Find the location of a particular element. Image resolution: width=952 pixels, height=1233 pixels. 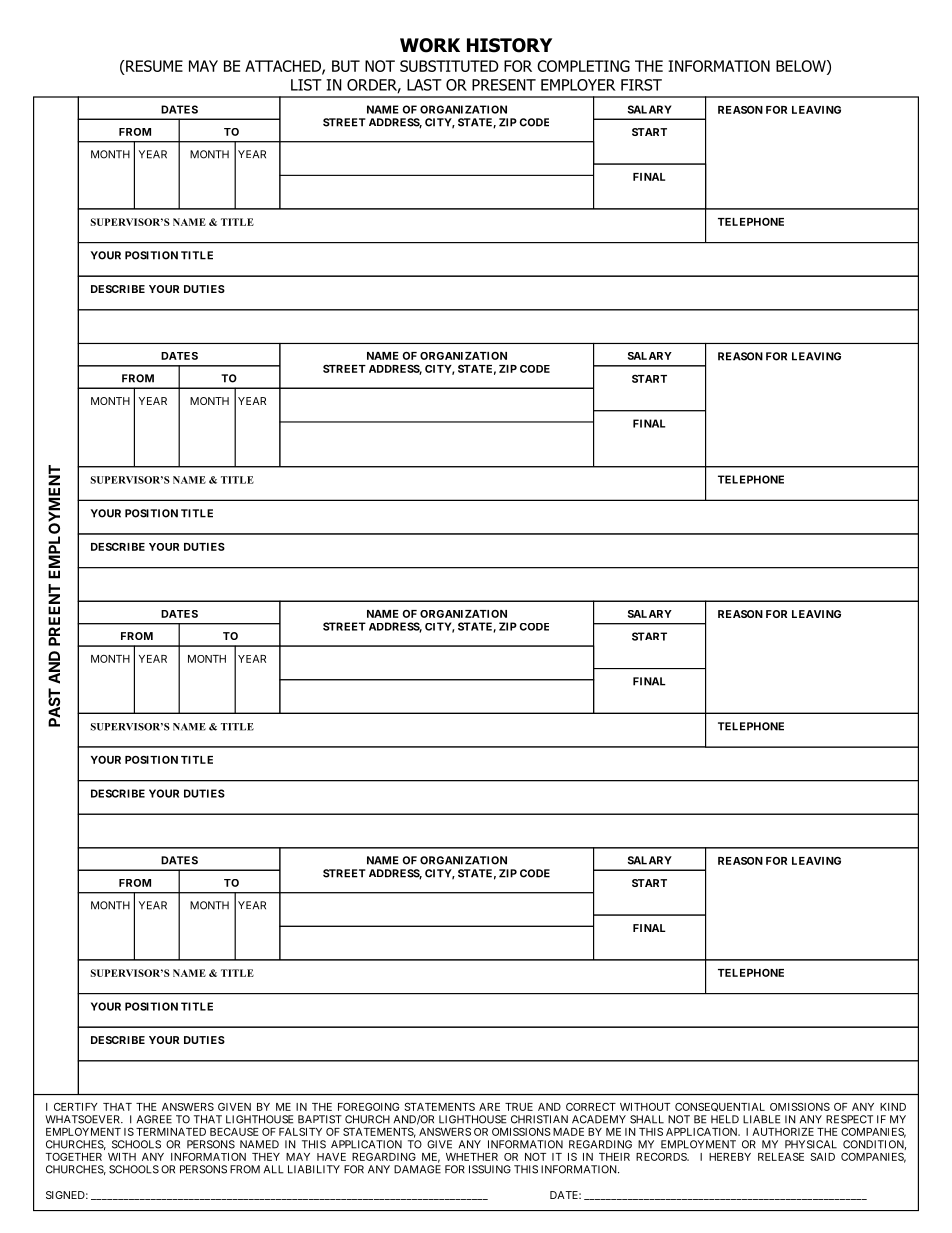

ARE is located at coordinates (489, 1107).
